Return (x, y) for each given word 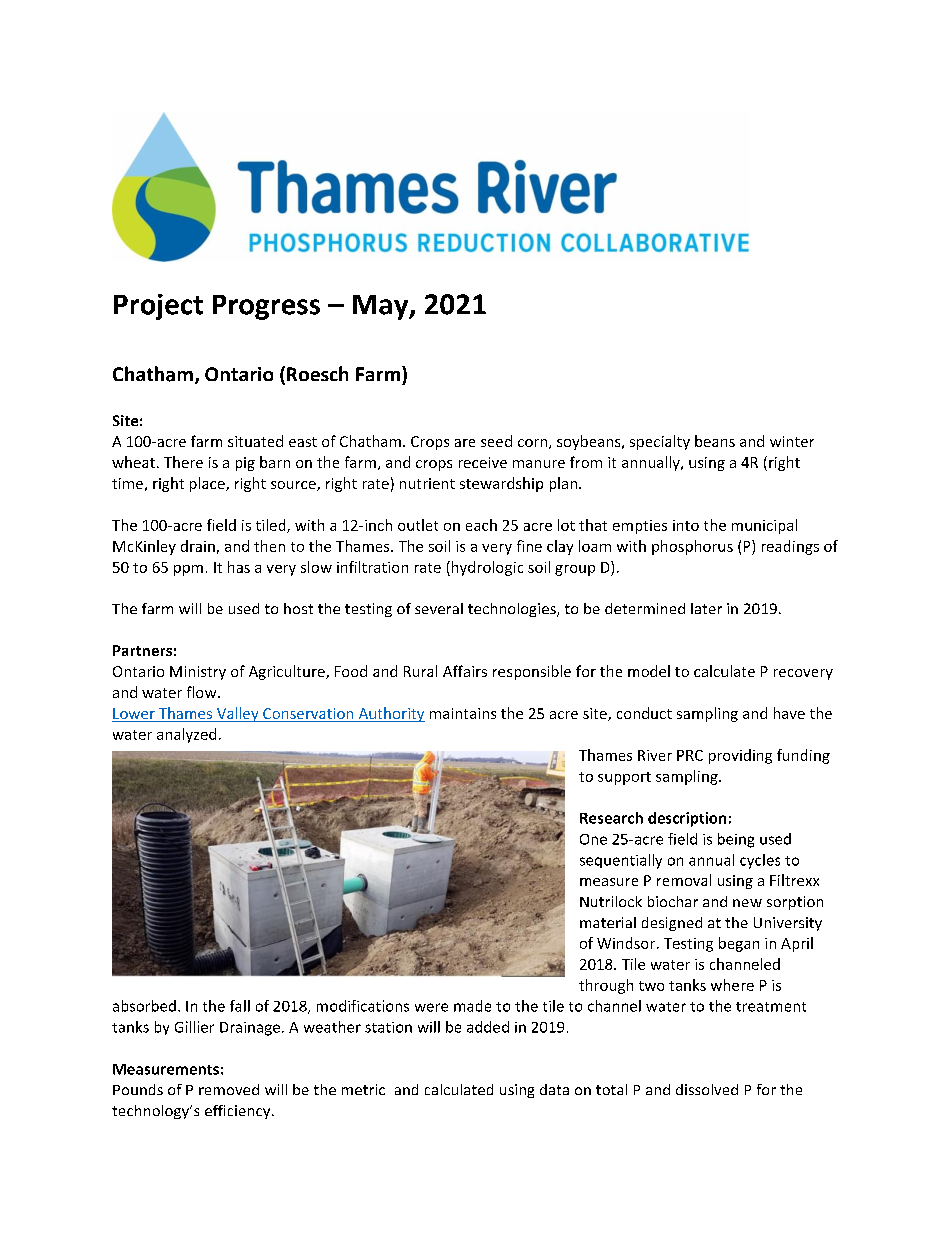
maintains (463, 713)
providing (740, 756)
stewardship (501, 484)
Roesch (317, 373)
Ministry (198, 673)
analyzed (186, 735)
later (706, 608)
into (686, 525)
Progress (266, 307)
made (472, 1006)
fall (240, 1006)
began (739, 944)
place (208, 484)
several (439, 608)
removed (229, 1089)
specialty (660, 442)
